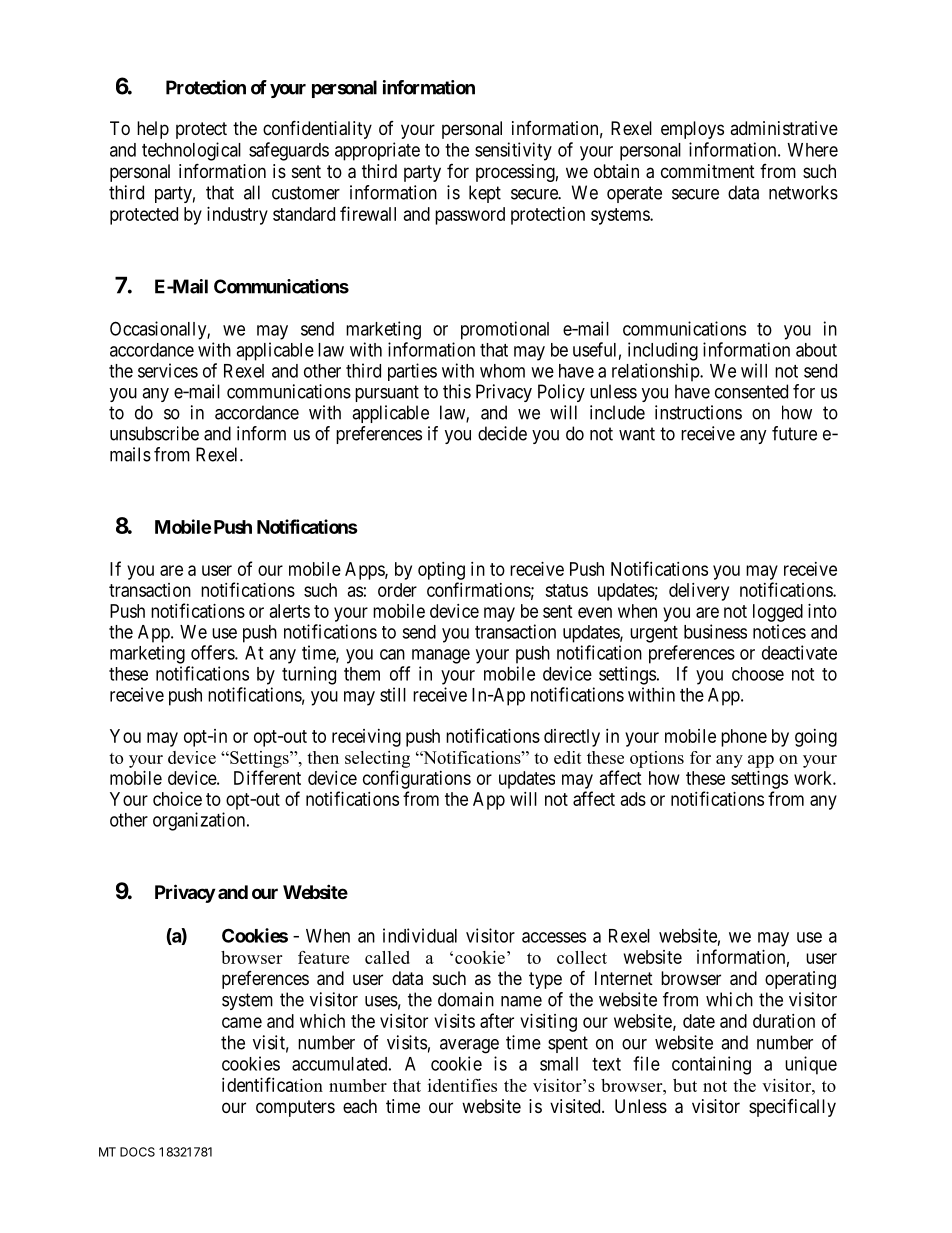 Image resolution: width=952 pixels, height=1233 pixels. Describe the element at coordinates (794, 433) in the page. I see `future` at that location.
